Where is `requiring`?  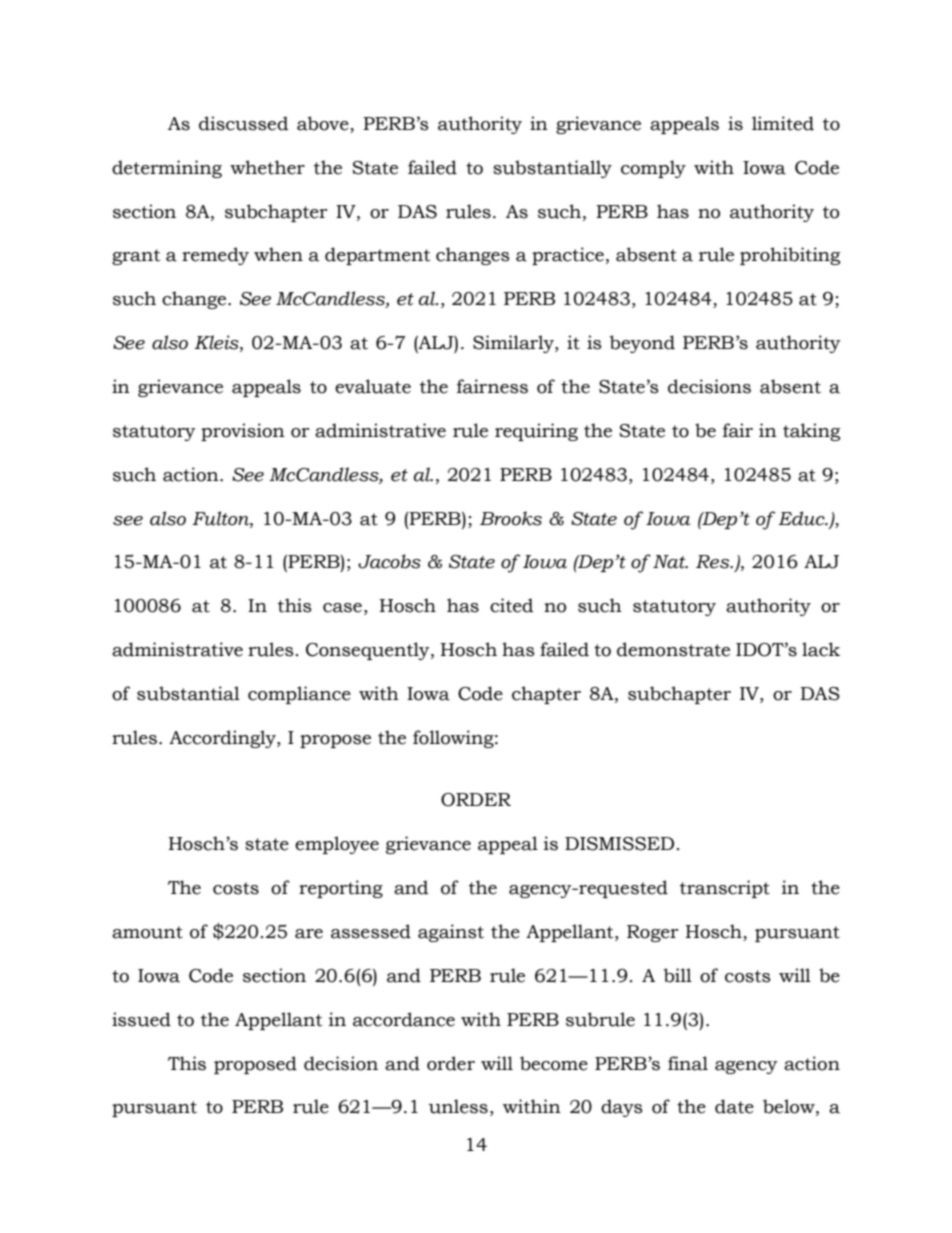
requiring is located at coordinates (536, 432).
